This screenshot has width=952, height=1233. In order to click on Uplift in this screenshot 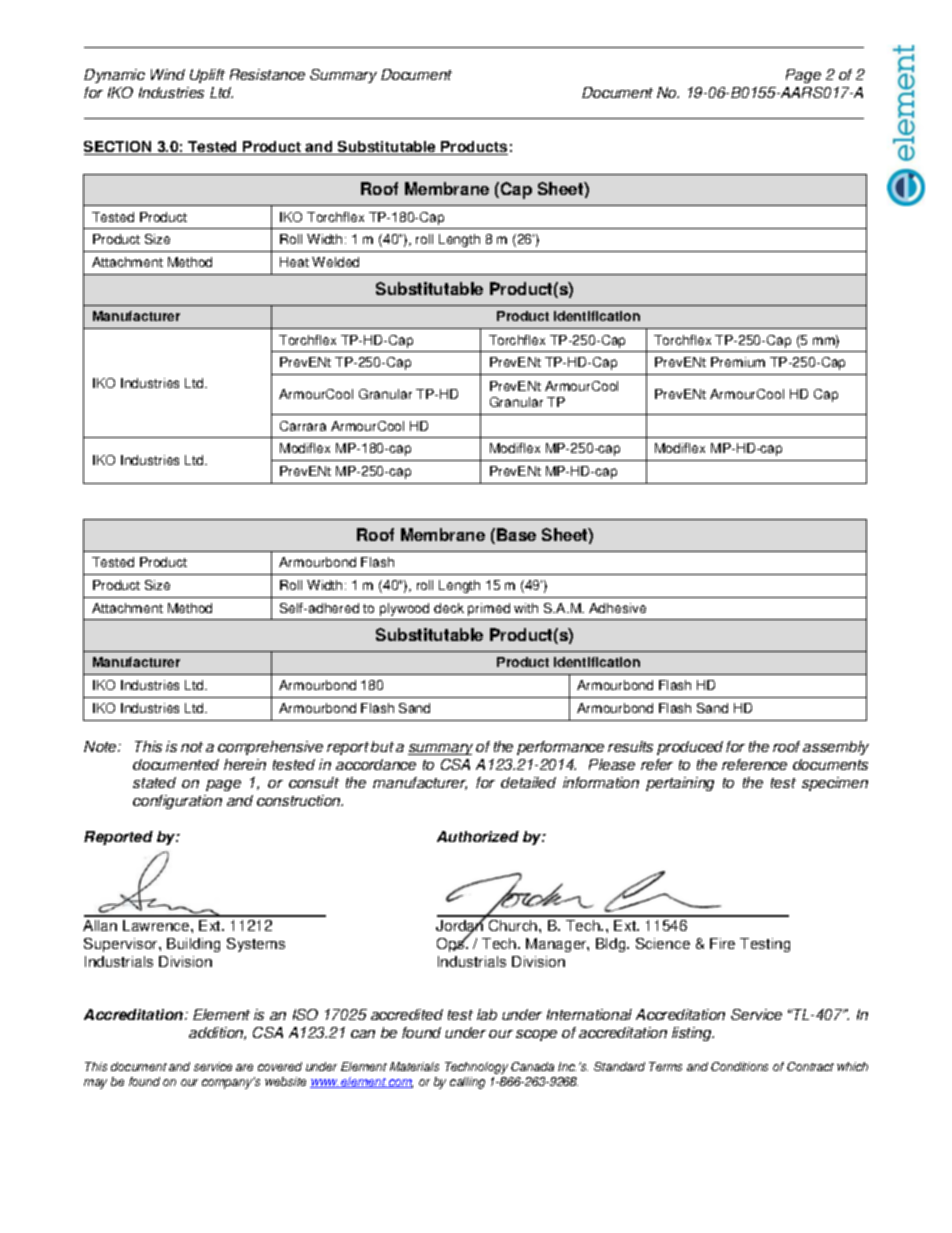, I will do `click(207, 76)`.
